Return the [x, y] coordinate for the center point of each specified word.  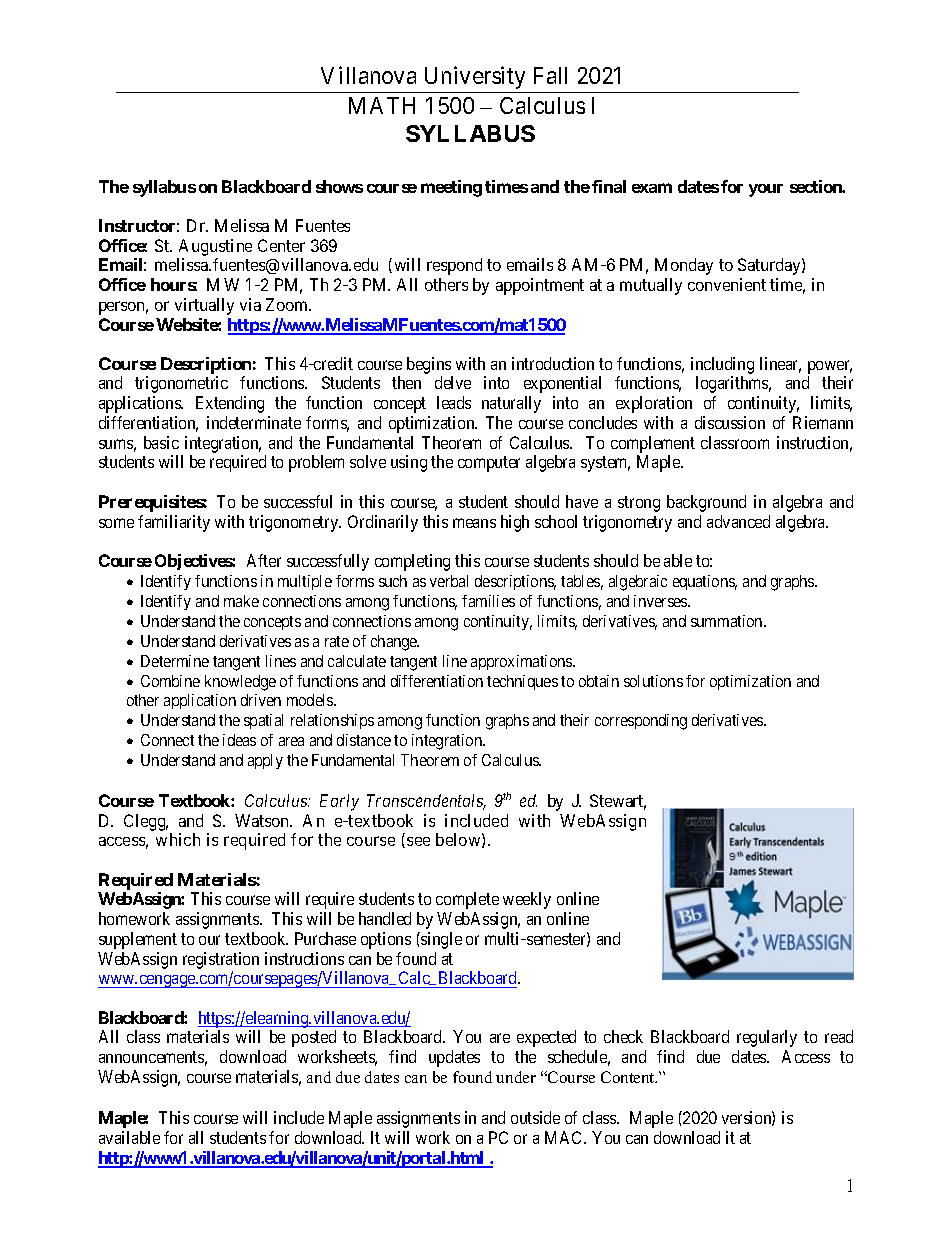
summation [728, 621]
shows [339, 186]
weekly [527, 900]
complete [467, 900]
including [722, 367]
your [766, 190]
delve [453, 382]
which [178, 839]
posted [314, 1038]
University [475, 77]
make [241, 601]
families [488, 601]
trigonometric [181, 384]
